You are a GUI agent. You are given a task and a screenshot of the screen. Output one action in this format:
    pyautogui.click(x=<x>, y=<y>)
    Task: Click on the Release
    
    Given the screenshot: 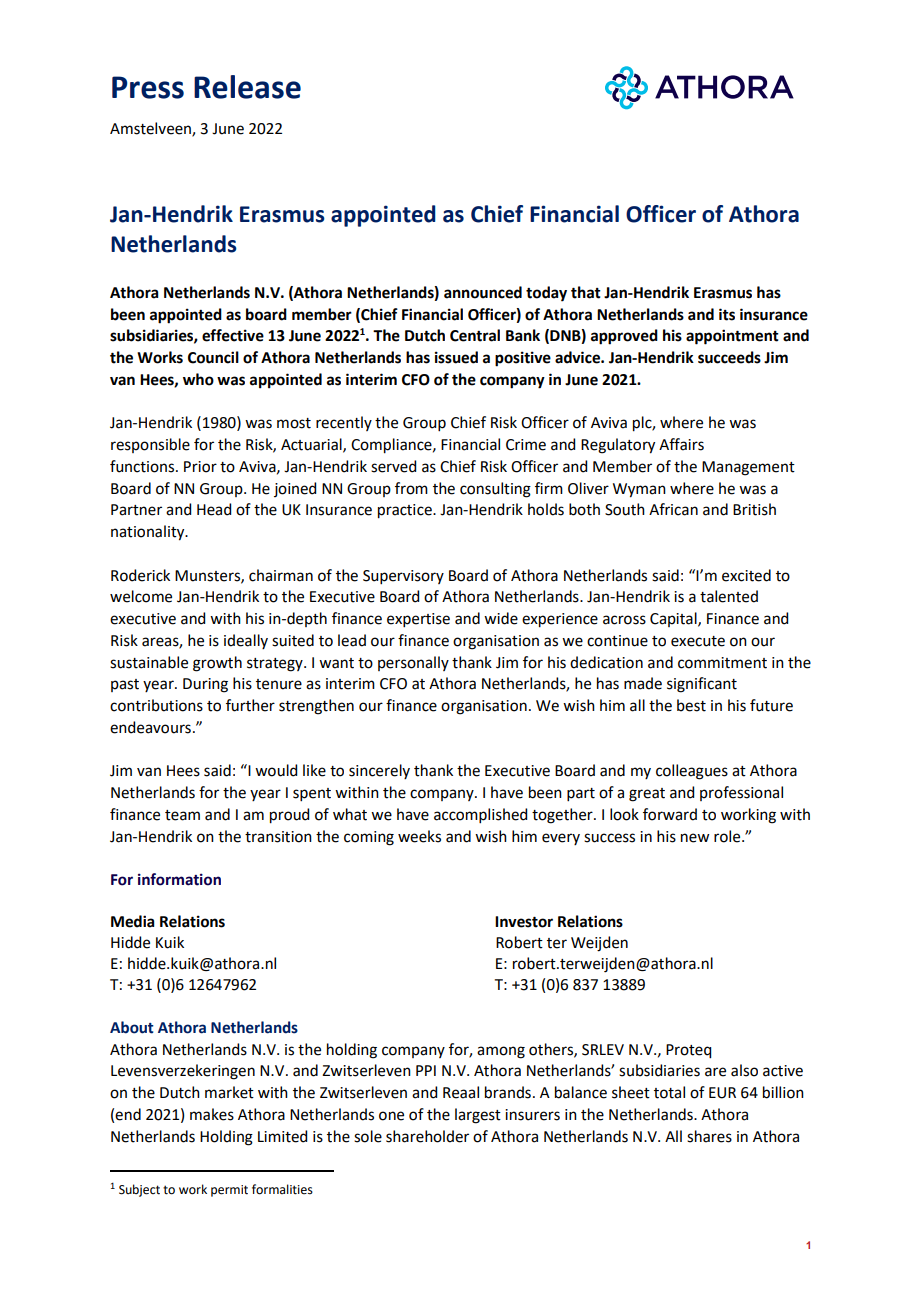 What is the action you would take?
    pyautogui.click(x=247, y=87)
